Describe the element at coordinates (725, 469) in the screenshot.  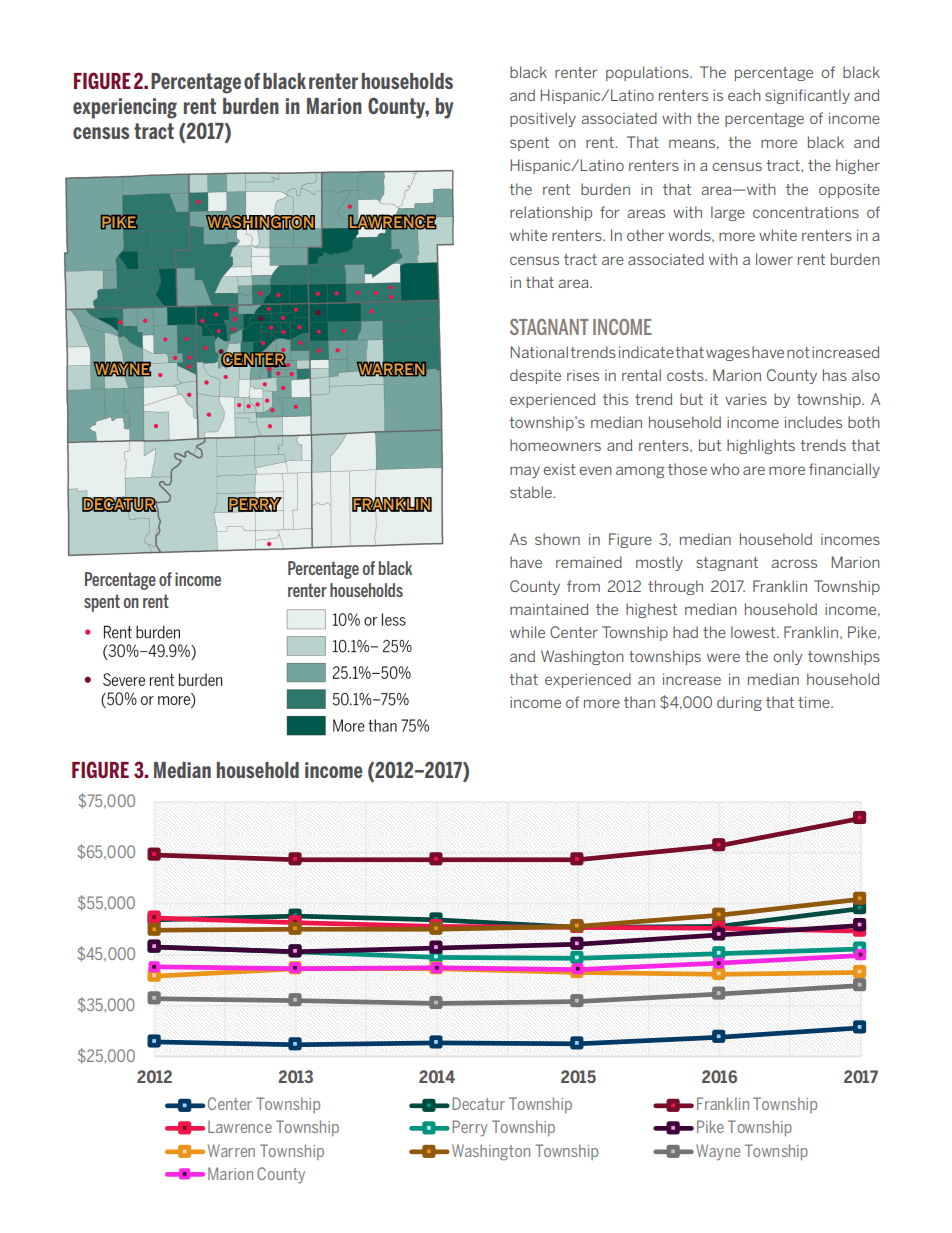
I see `who` at that location.
